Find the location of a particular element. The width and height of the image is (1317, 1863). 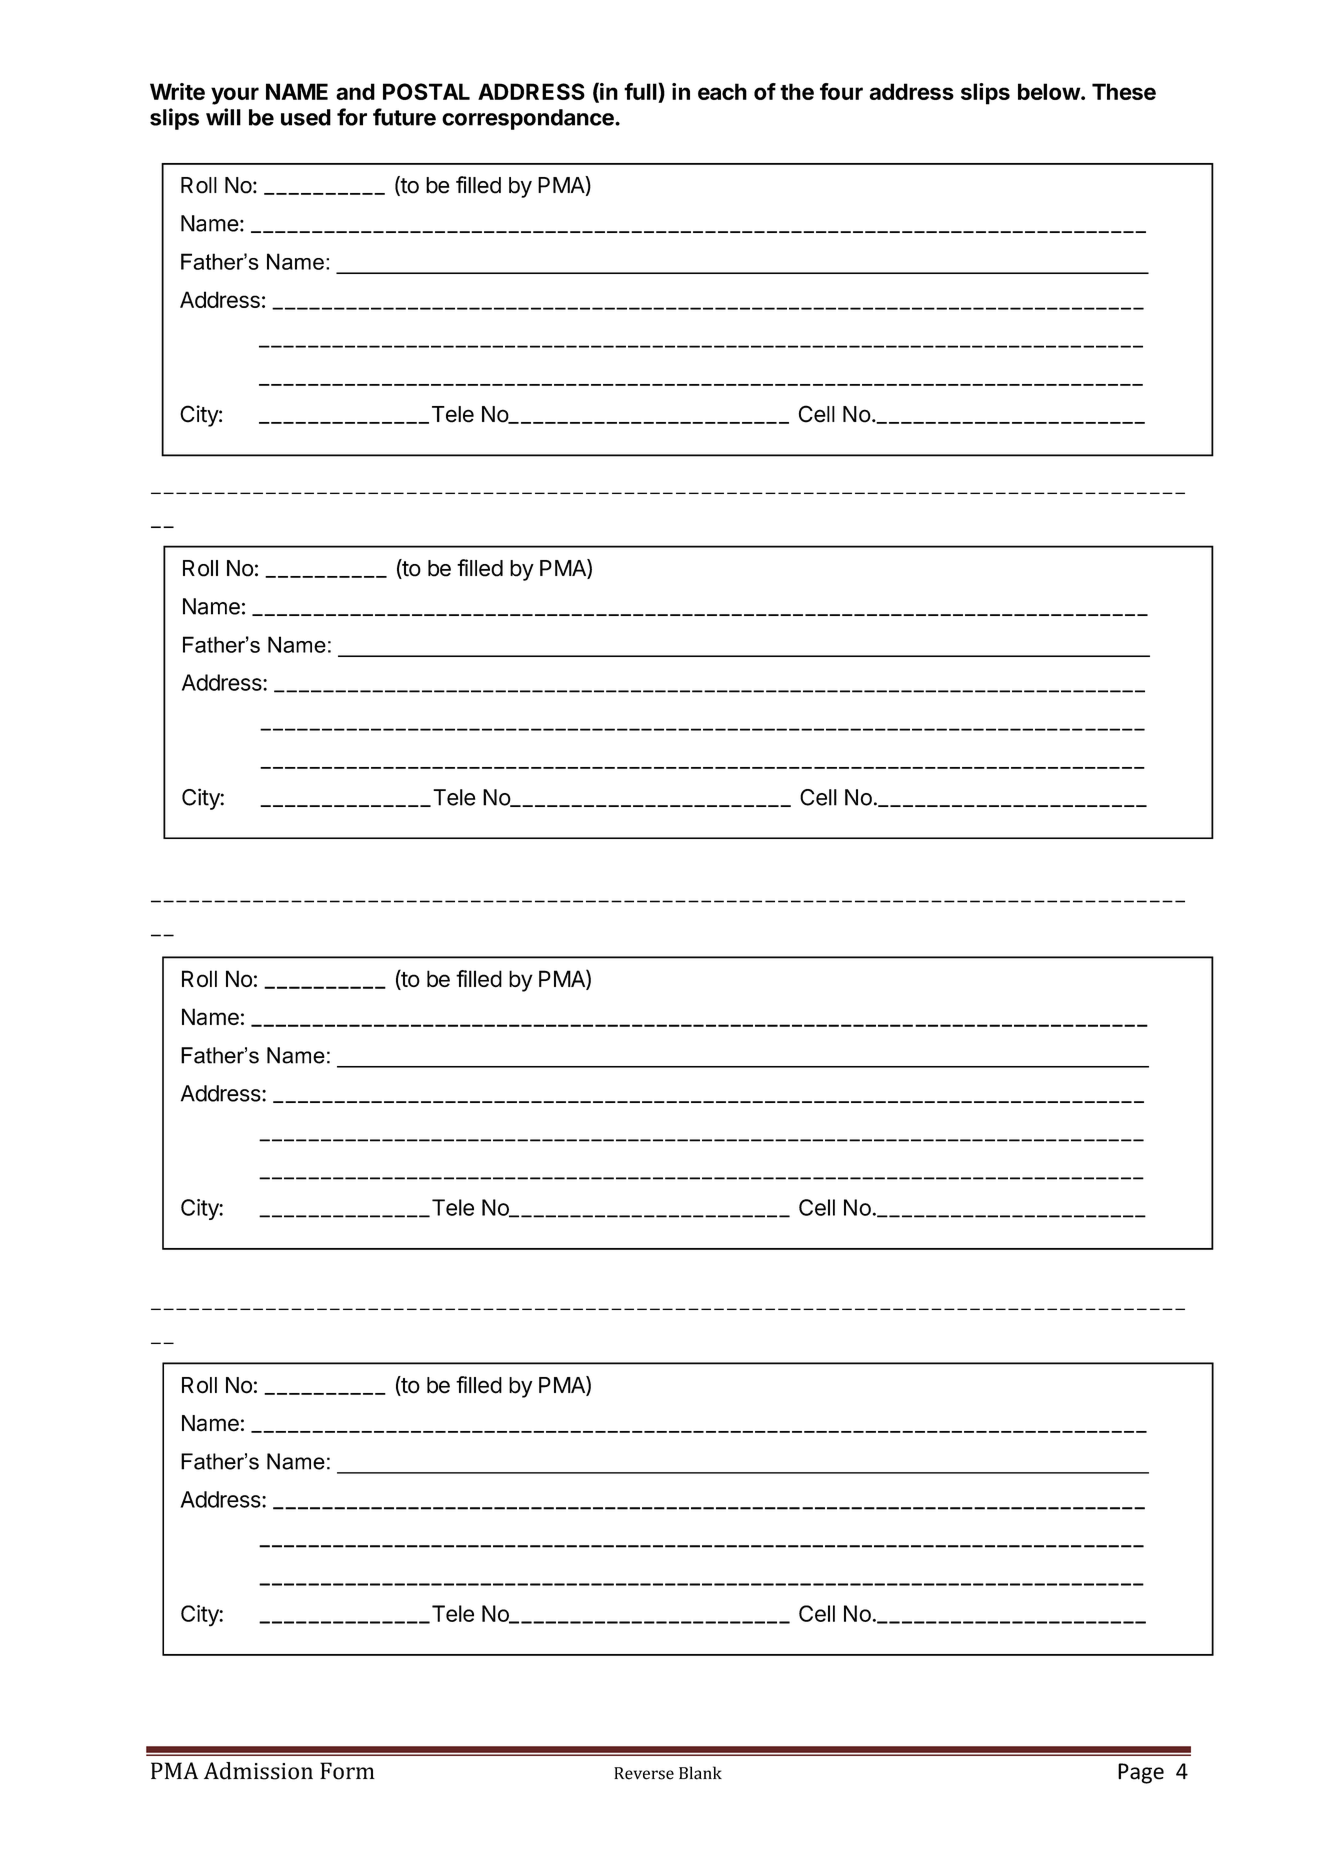

Form is located at coordinates (347, 1771).
